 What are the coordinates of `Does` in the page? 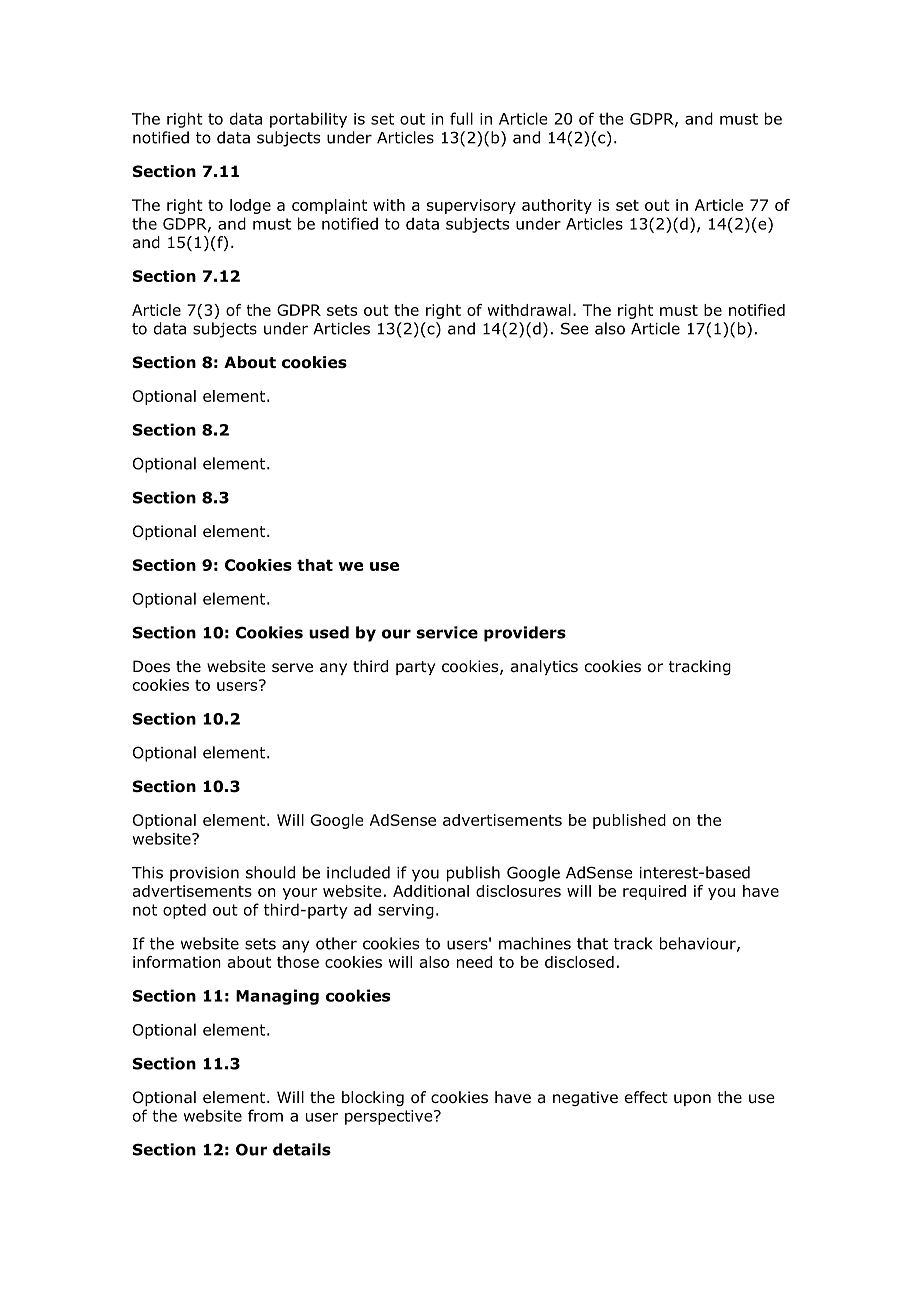 It's located at (151, 666).
